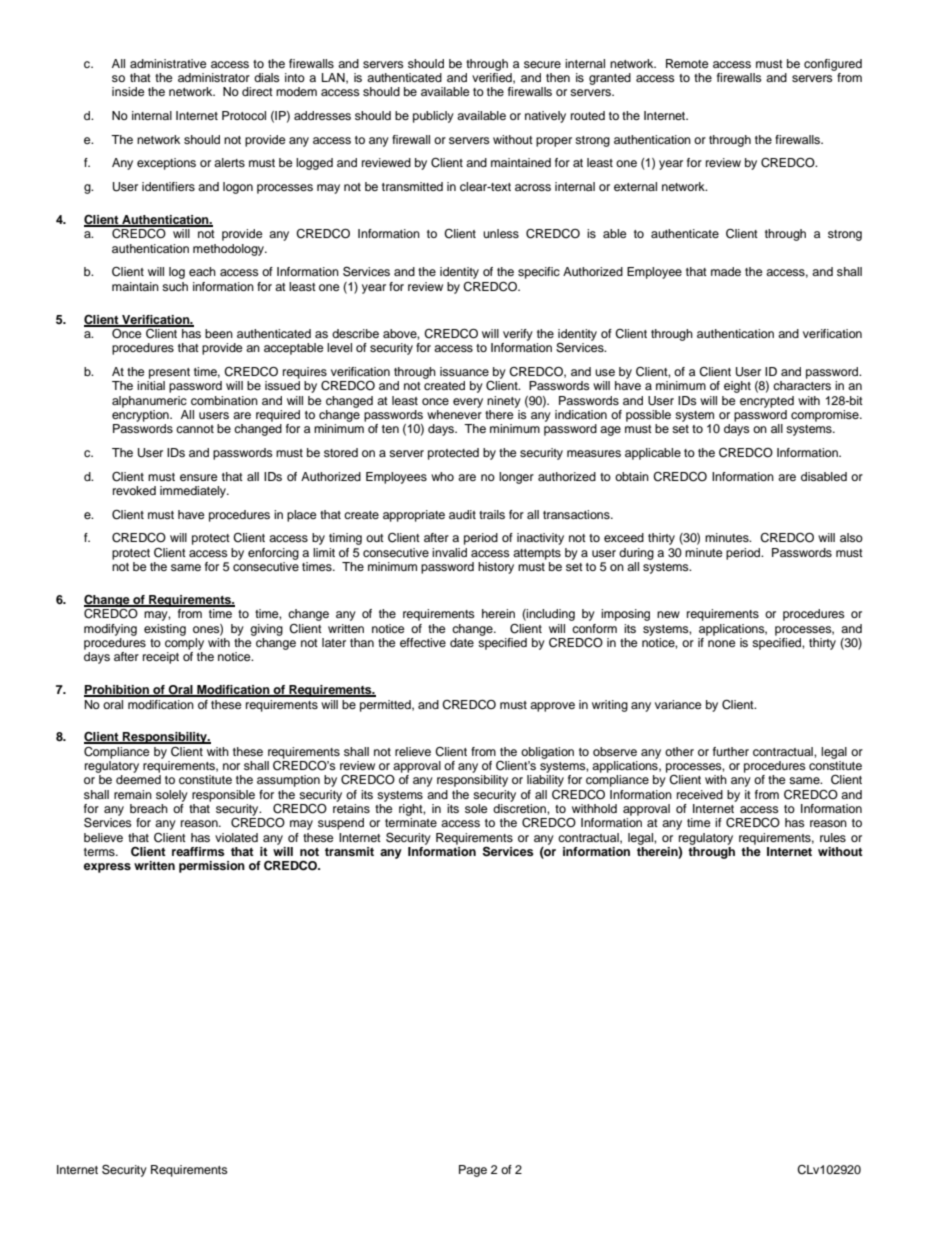  I want to click on configured, so click(833, 65).
